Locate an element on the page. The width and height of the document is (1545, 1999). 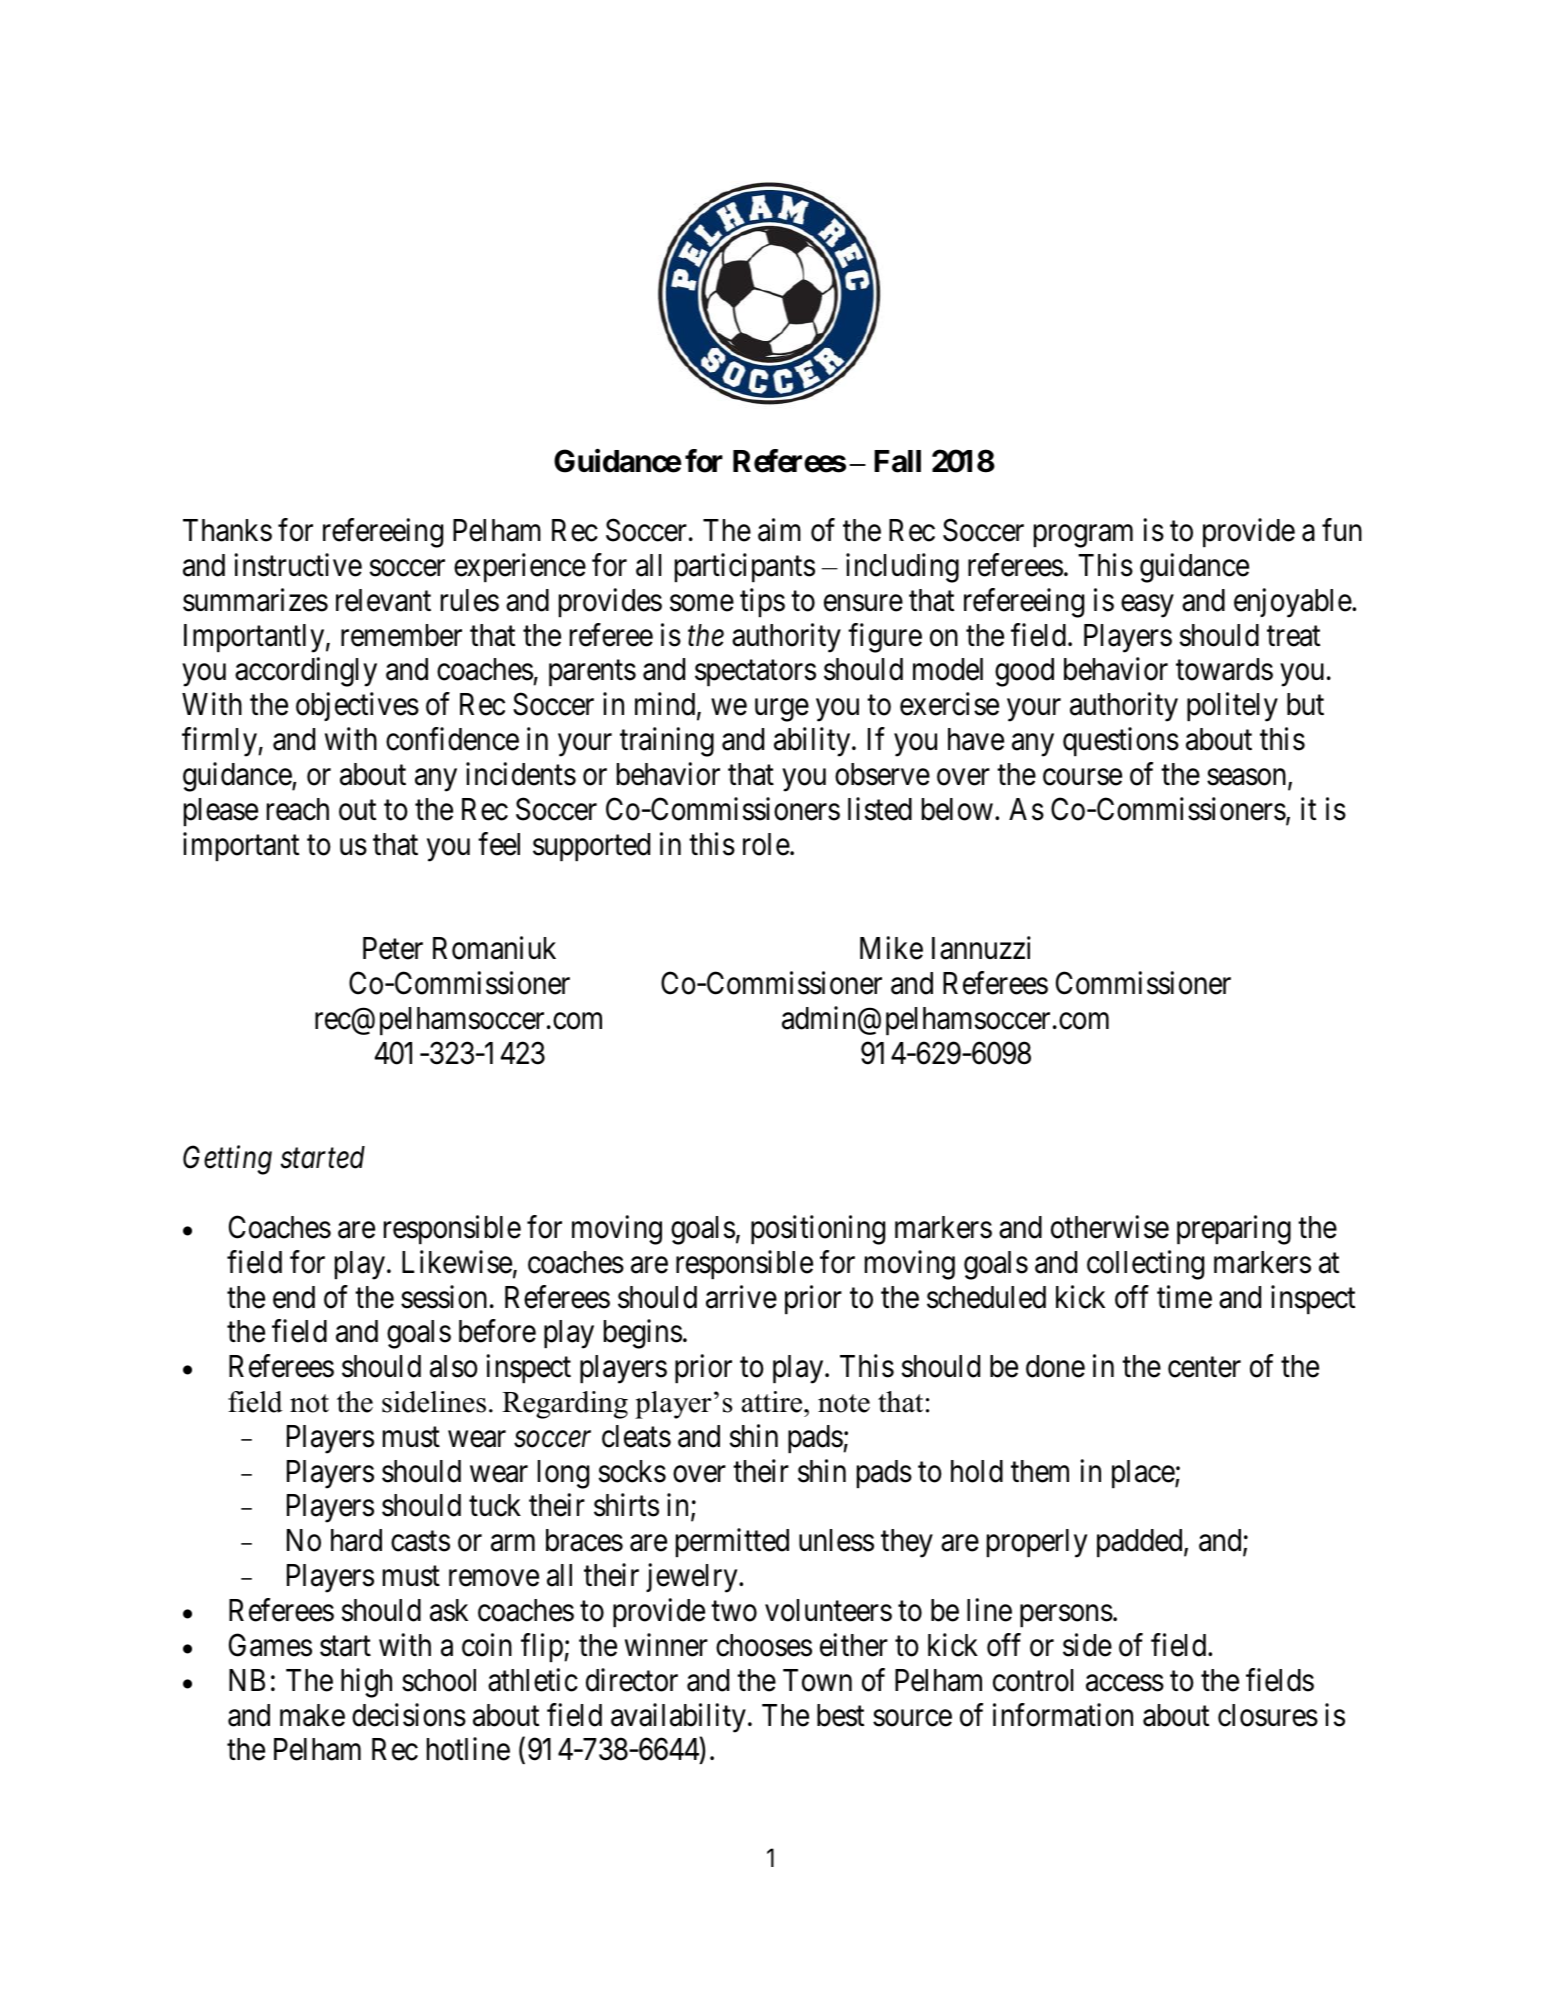
Getting is located at coordinates (227, 1160).
